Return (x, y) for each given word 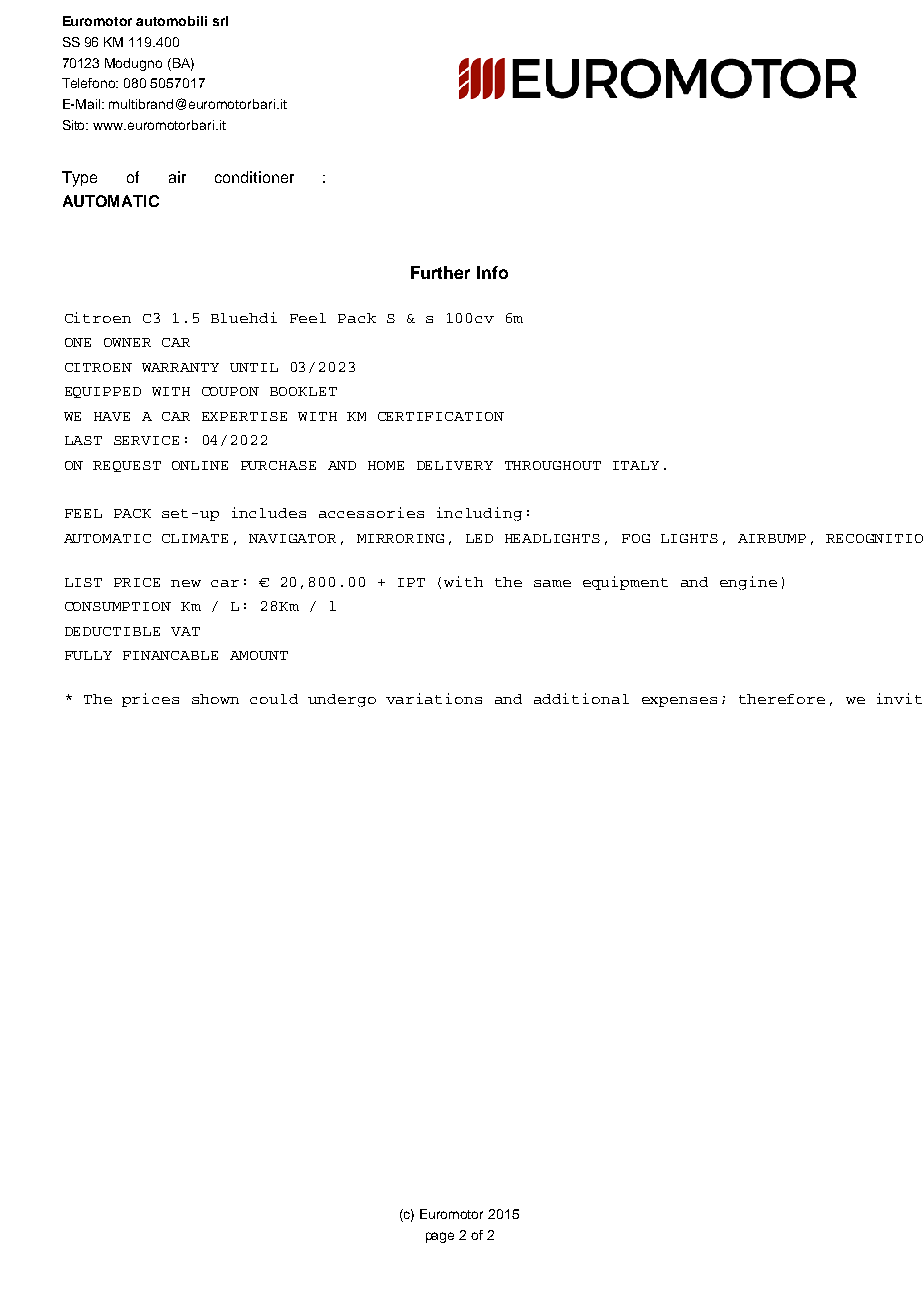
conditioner (254, 177)
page (440, 1237)
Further (440, 272)
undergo (342, 700)
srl (220, 21)
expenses (679, 702)
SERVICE (146, 440)
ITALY (636, 465)
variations (434, 698)
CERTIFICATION (441, 416)
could (274, 699)
